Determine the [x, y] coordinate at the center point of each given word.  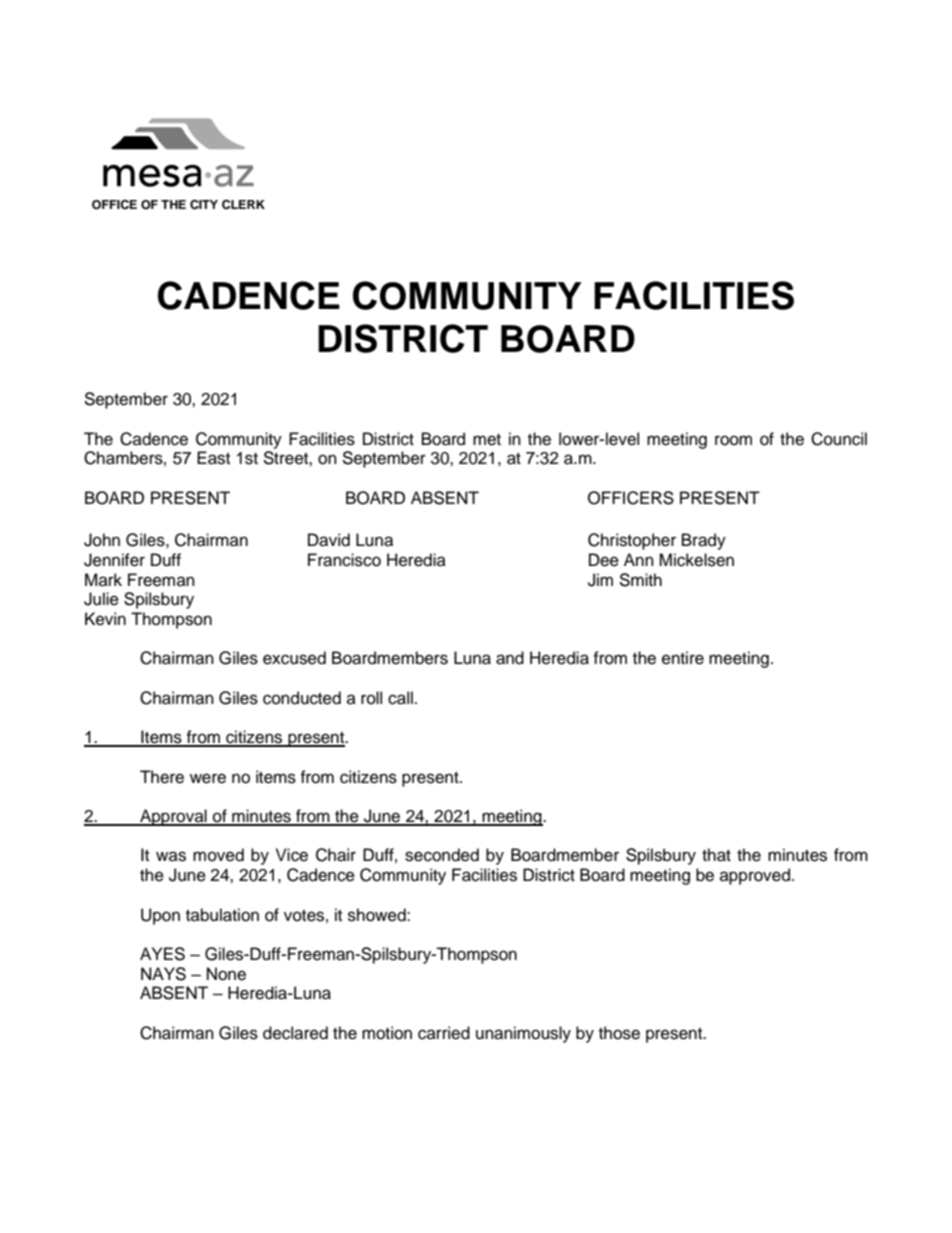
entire [683, 658]
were [208, 778]
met [487, 440]
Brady [704, 541]
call [400, 698]
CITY [204, 204]
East [213, 458]
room [733, 440]
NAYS [163, 974]
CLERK [243, 205]
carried [444, 1033]
